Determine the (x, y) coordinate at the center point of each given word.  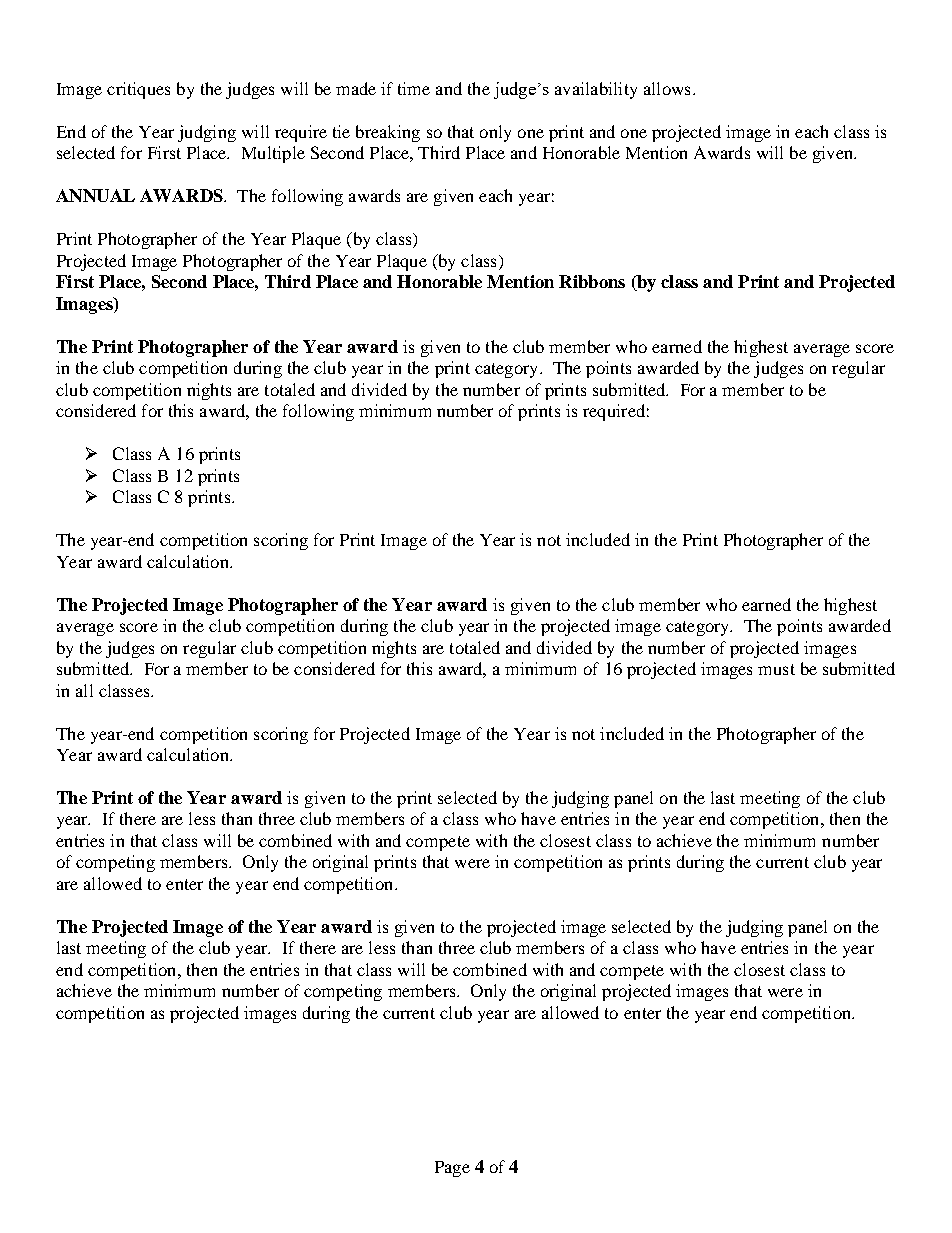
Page (452, 1169)
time (414, 88)
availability (596, 90)
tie (341, 131)
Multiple (273, 154)
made (356, 88)
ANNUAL (95, 195)
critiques (138, 90)
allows (667, 88)
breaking (388, 133)
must (776, 669)
